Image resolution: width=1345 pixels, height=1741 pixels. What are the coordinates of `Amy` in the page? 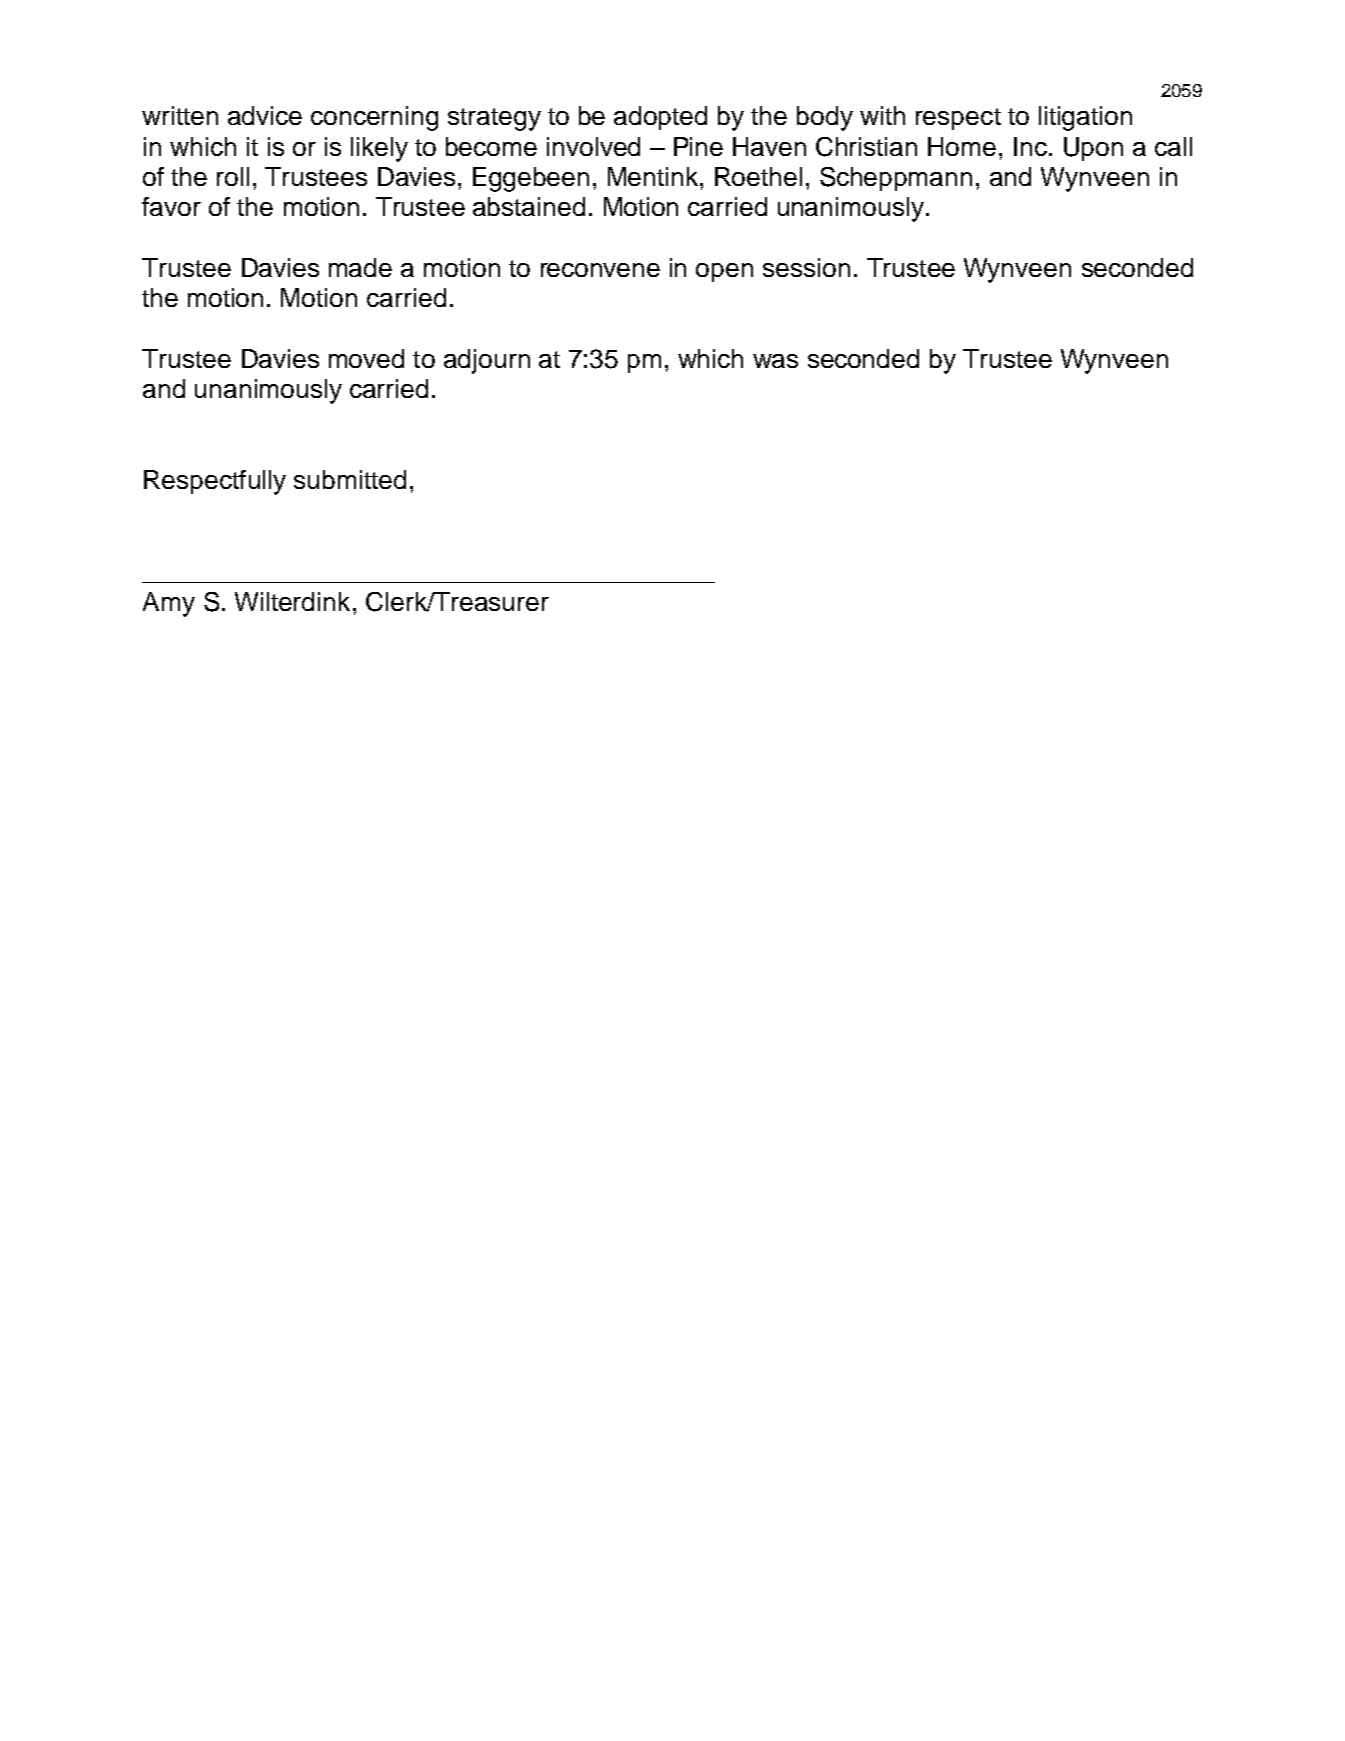 It's located at (169, 604).
